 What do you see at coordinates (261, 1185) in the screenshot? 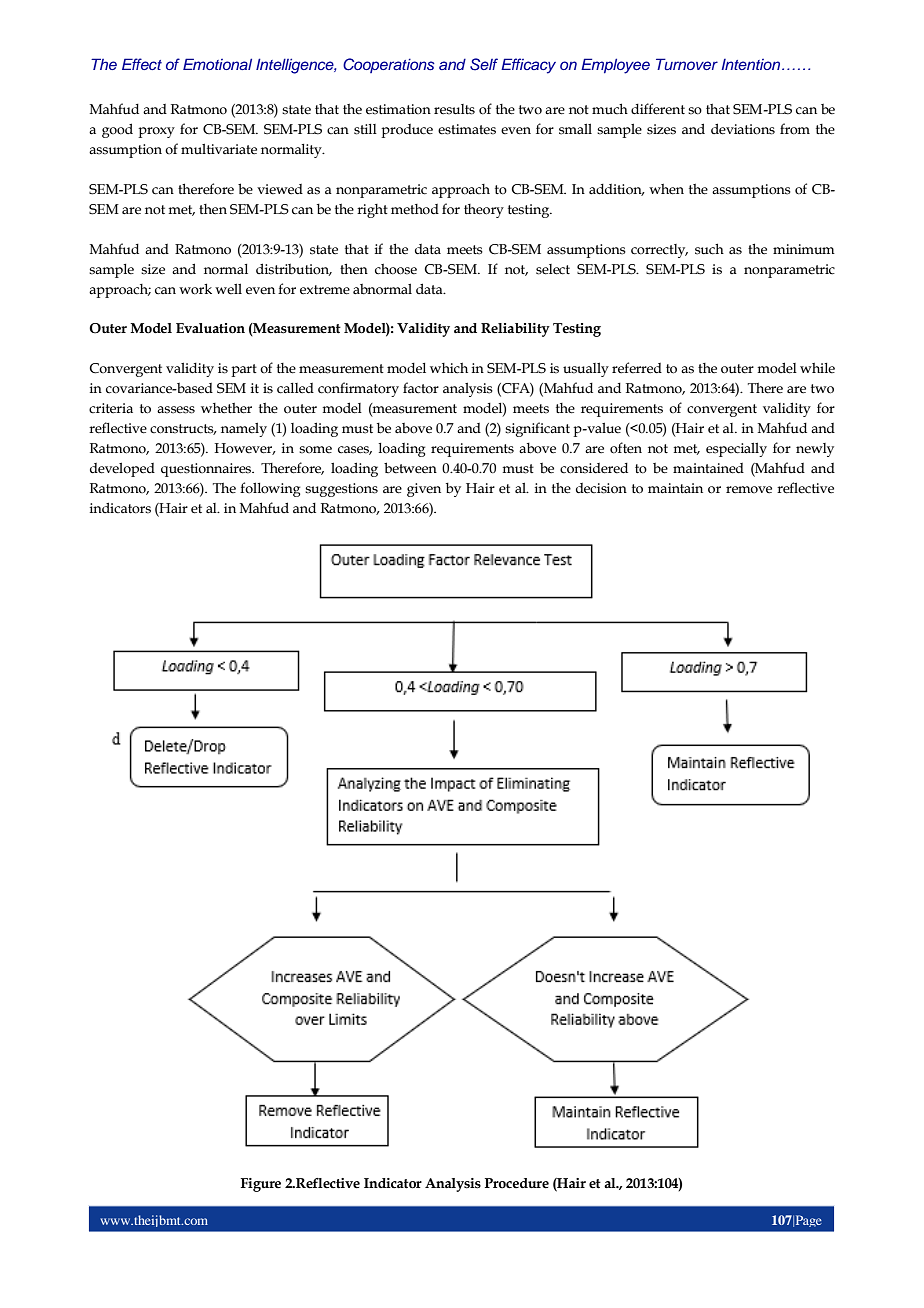
I see `Figure` at bounding box center [261, 1185].
